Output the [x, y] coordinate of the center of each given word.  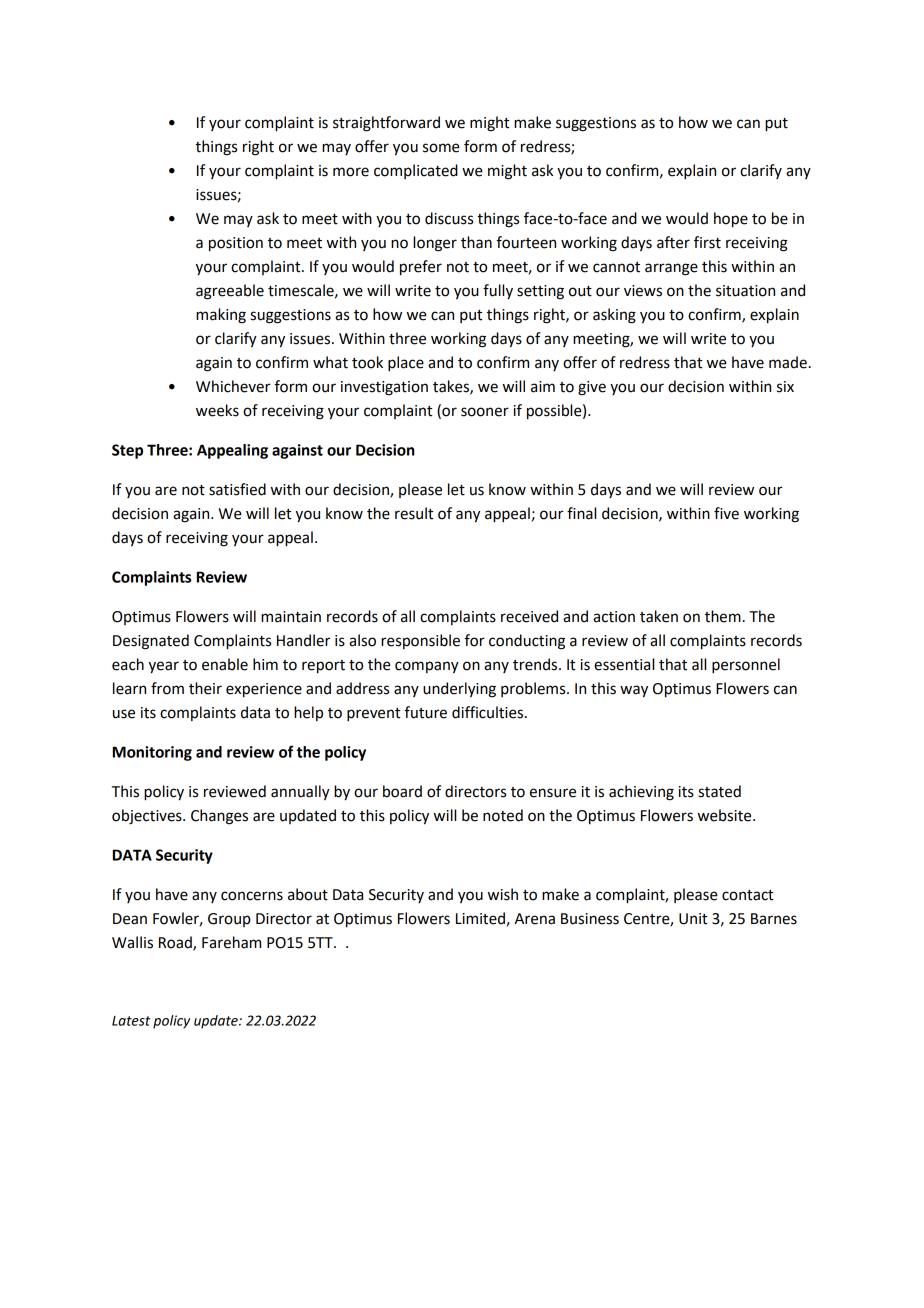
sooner [485, 412]
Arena [535, 919]
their [205, 688]
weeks [217, 410]
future [426, 712]
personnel [746, 666]
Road [176, 943]
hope [731, 220]
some [441, 148]
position [236, 244]
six [785, 387]
